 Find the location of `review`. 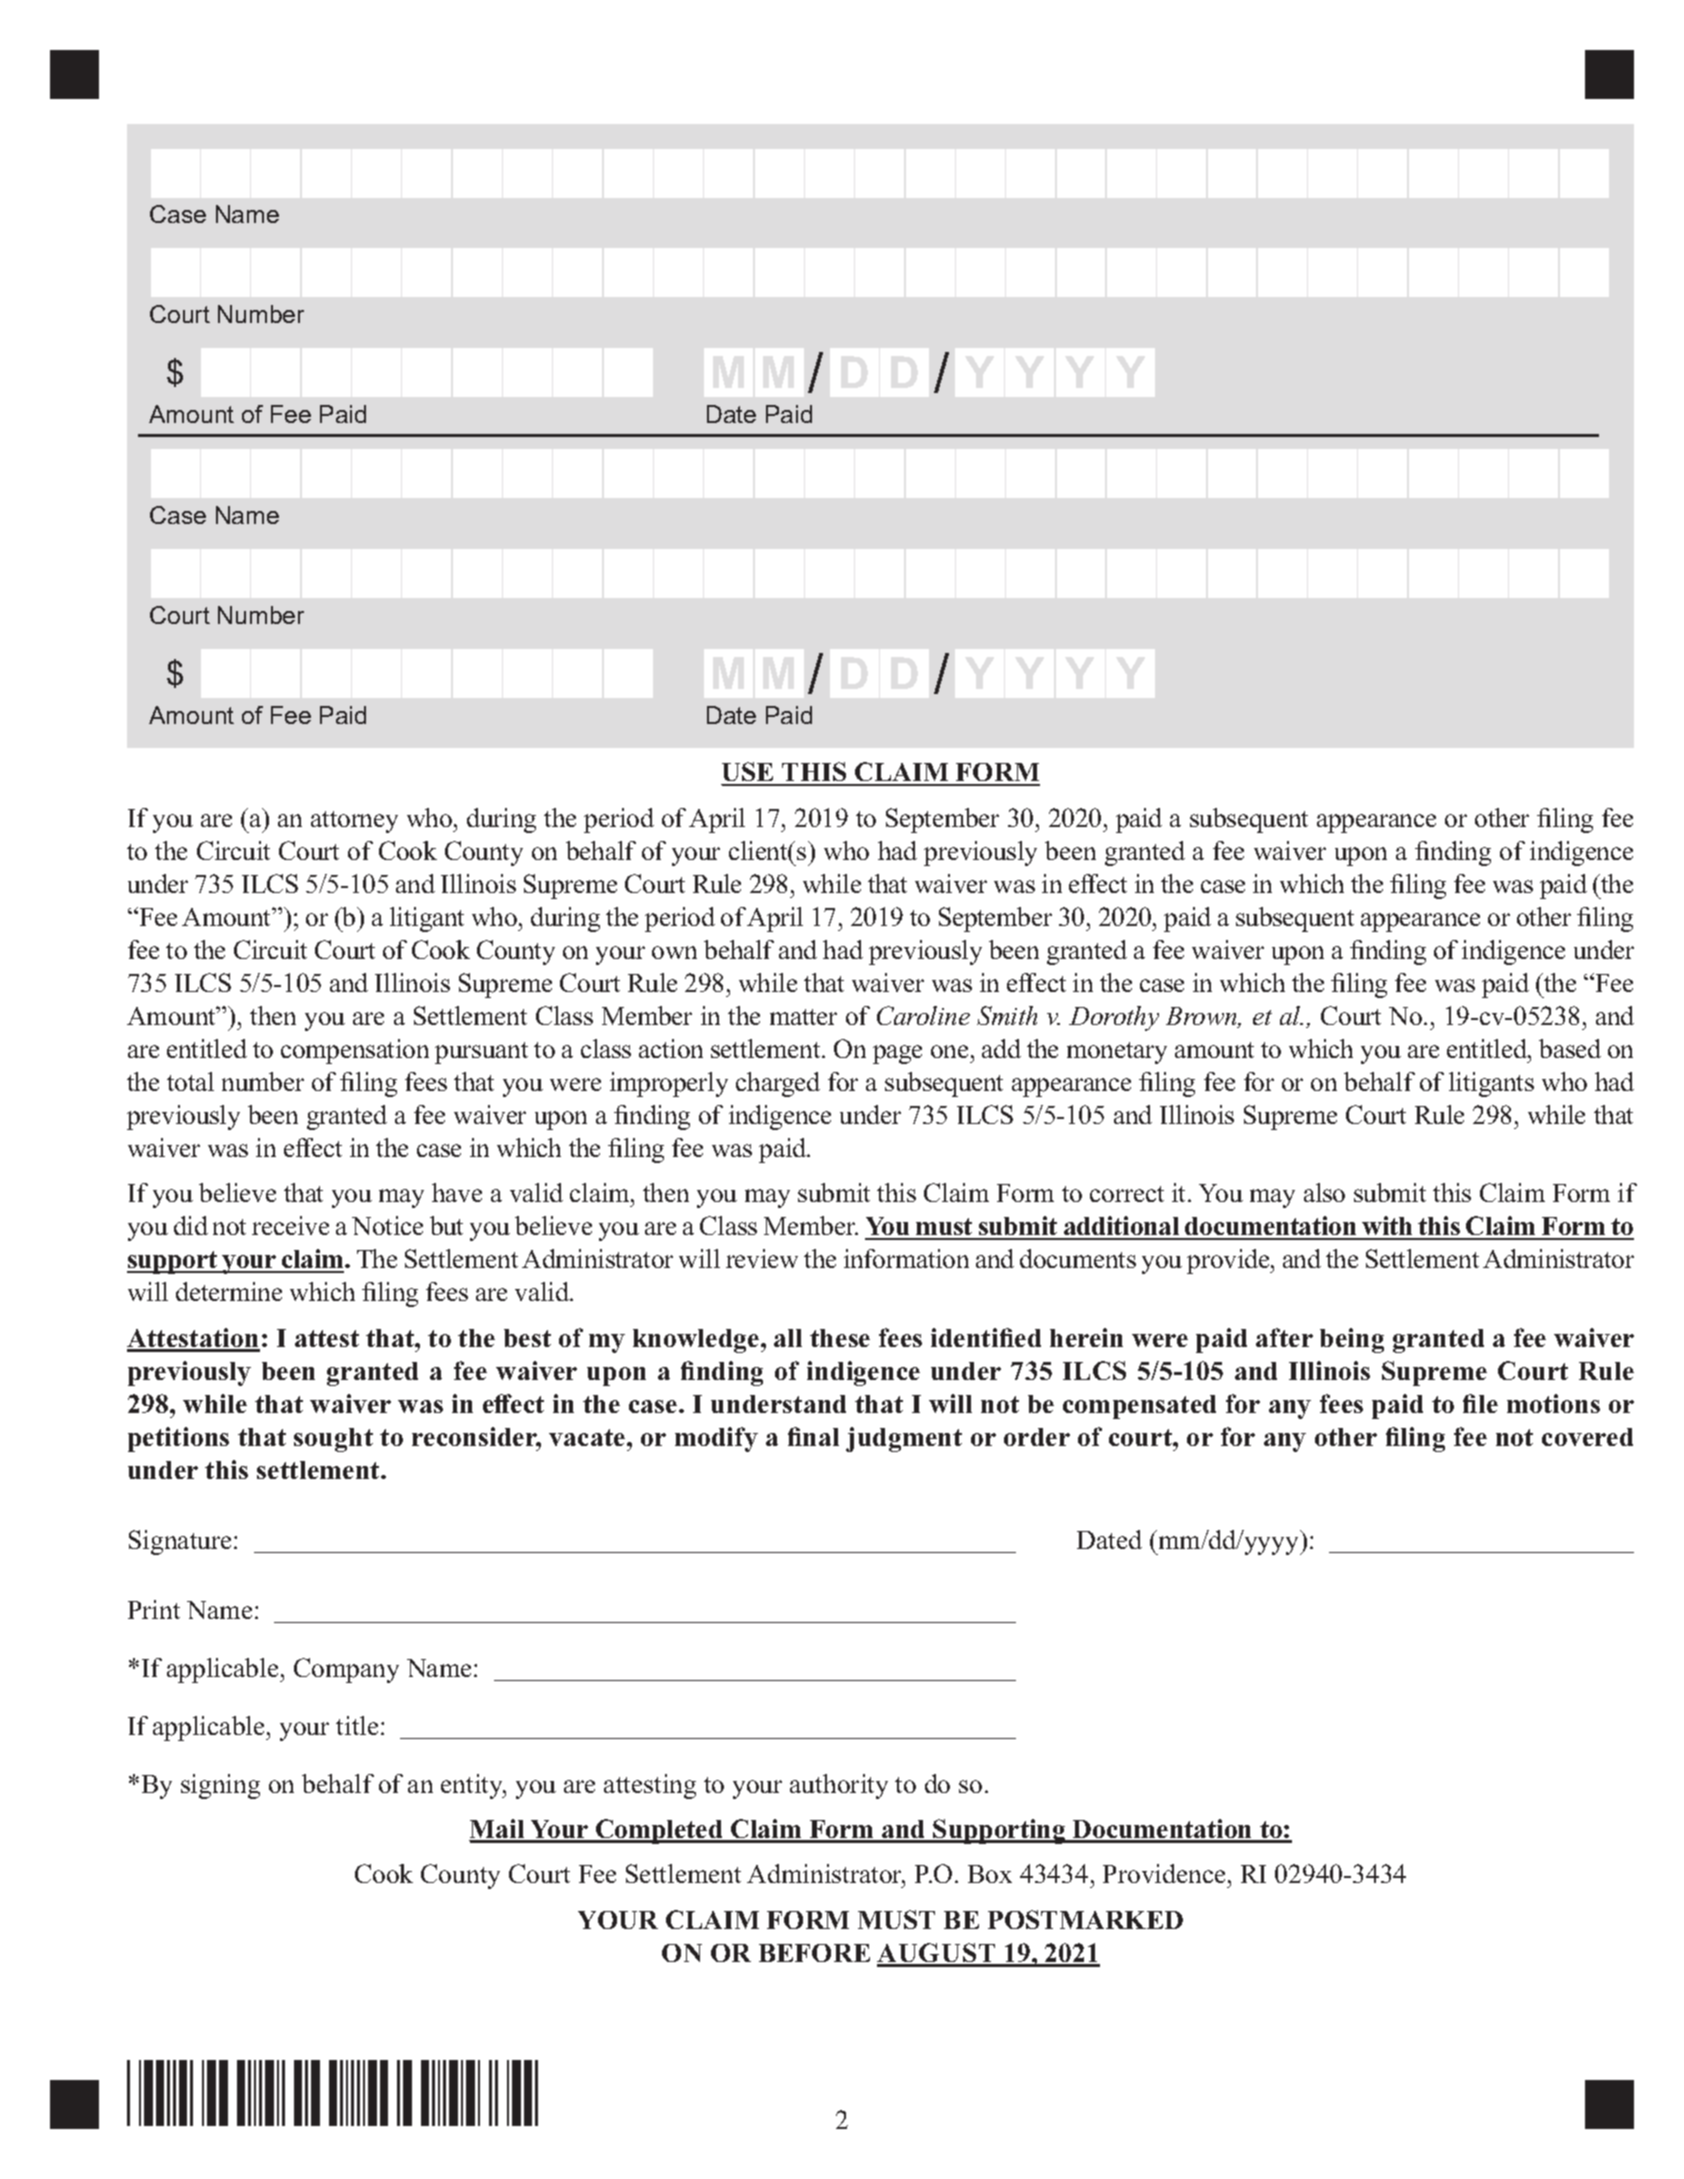

review is located at coordinates (762, 1258).
